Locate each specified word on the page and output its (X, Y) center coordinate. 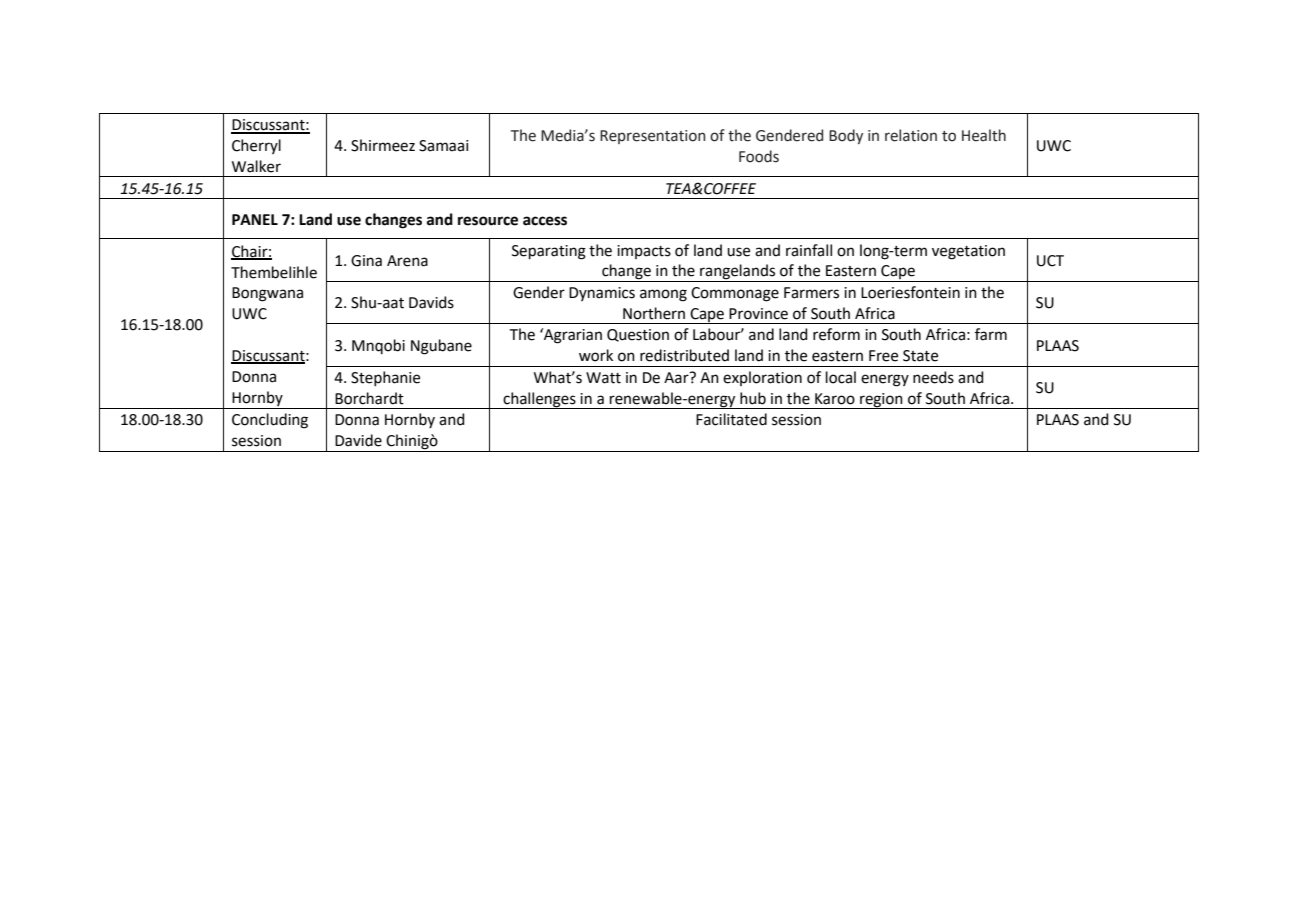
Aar (677, 378)
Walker (256, 166)
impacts (644, 252)
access (545, 221)
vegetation (968, 252)
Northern (654, 313)
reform (836, 334)
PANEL (255, 219)
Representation (652, 137)
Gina (366, 261)
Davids (431, 302)
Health (984, 135)
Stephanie (385, 378)
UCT (1050, 261)
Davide (358, 440)
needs (933, 377)
